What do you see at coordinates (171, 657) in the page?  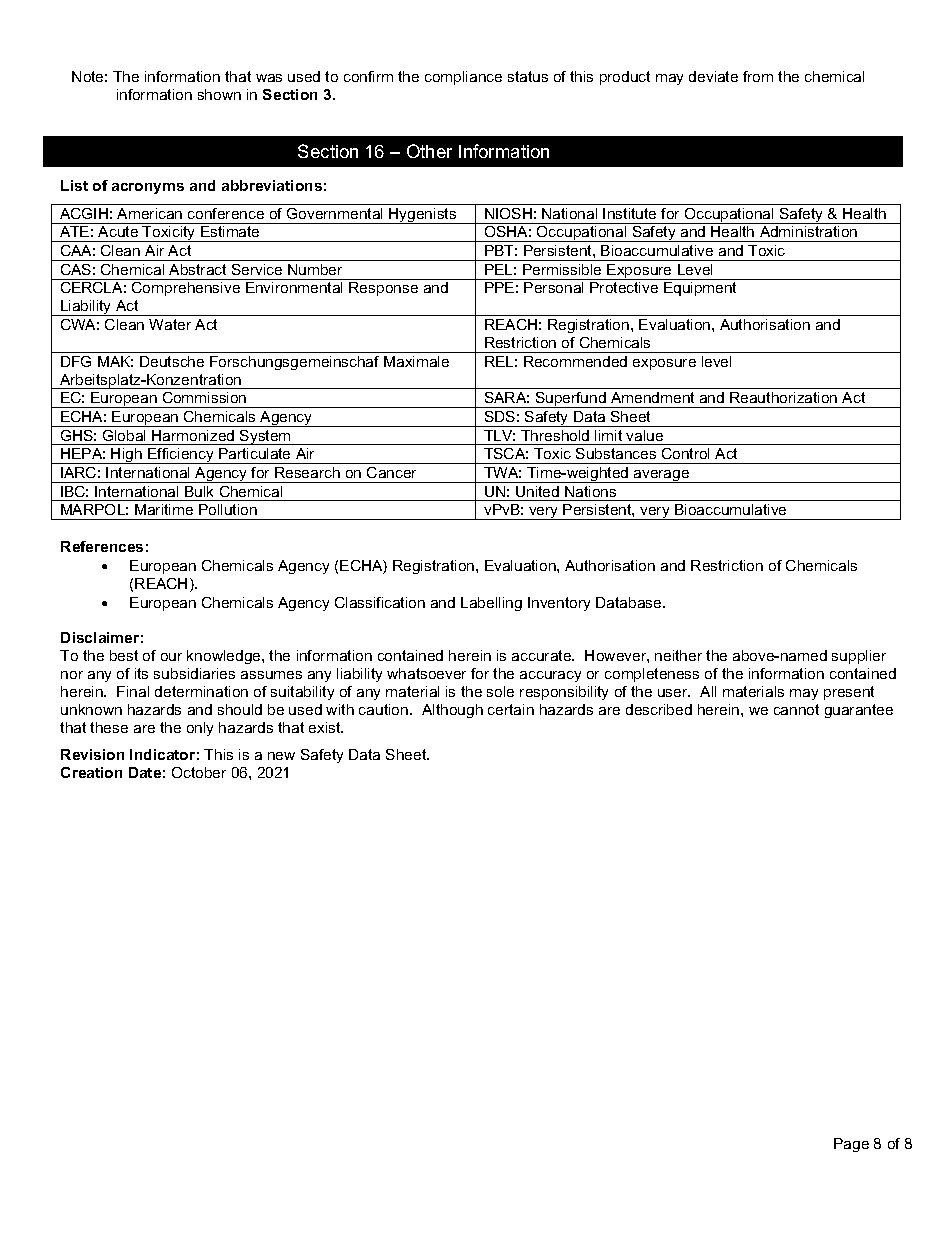 I see `our` at bounding box center [171, 657].
